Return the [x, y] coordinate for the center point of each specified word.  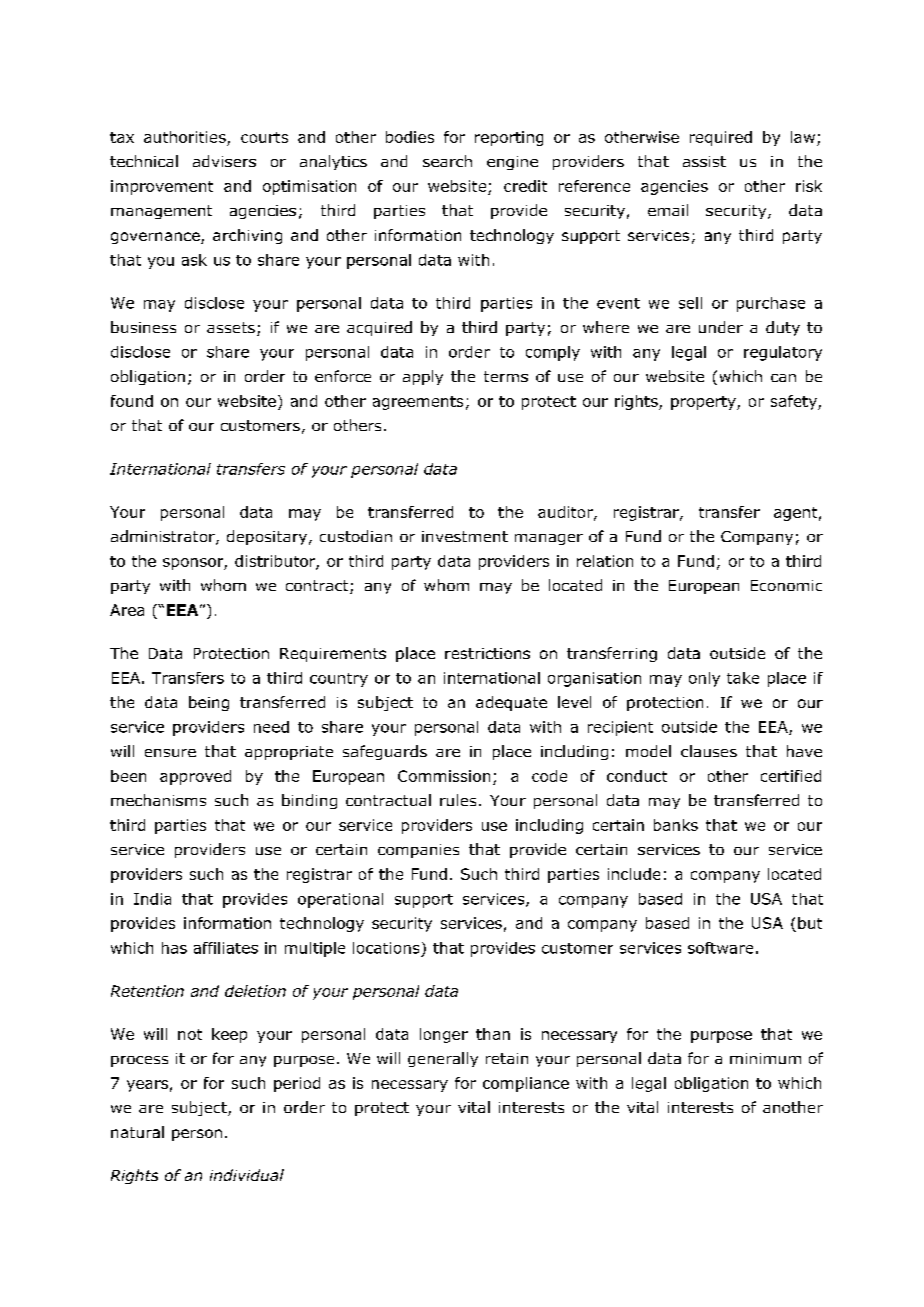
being [209, 703]
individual [247, 1175]
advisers [224, 161]
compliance [526, 1084]
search [447, 161]
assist [704, 161]
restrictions [487, 653]
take [743, 678]
